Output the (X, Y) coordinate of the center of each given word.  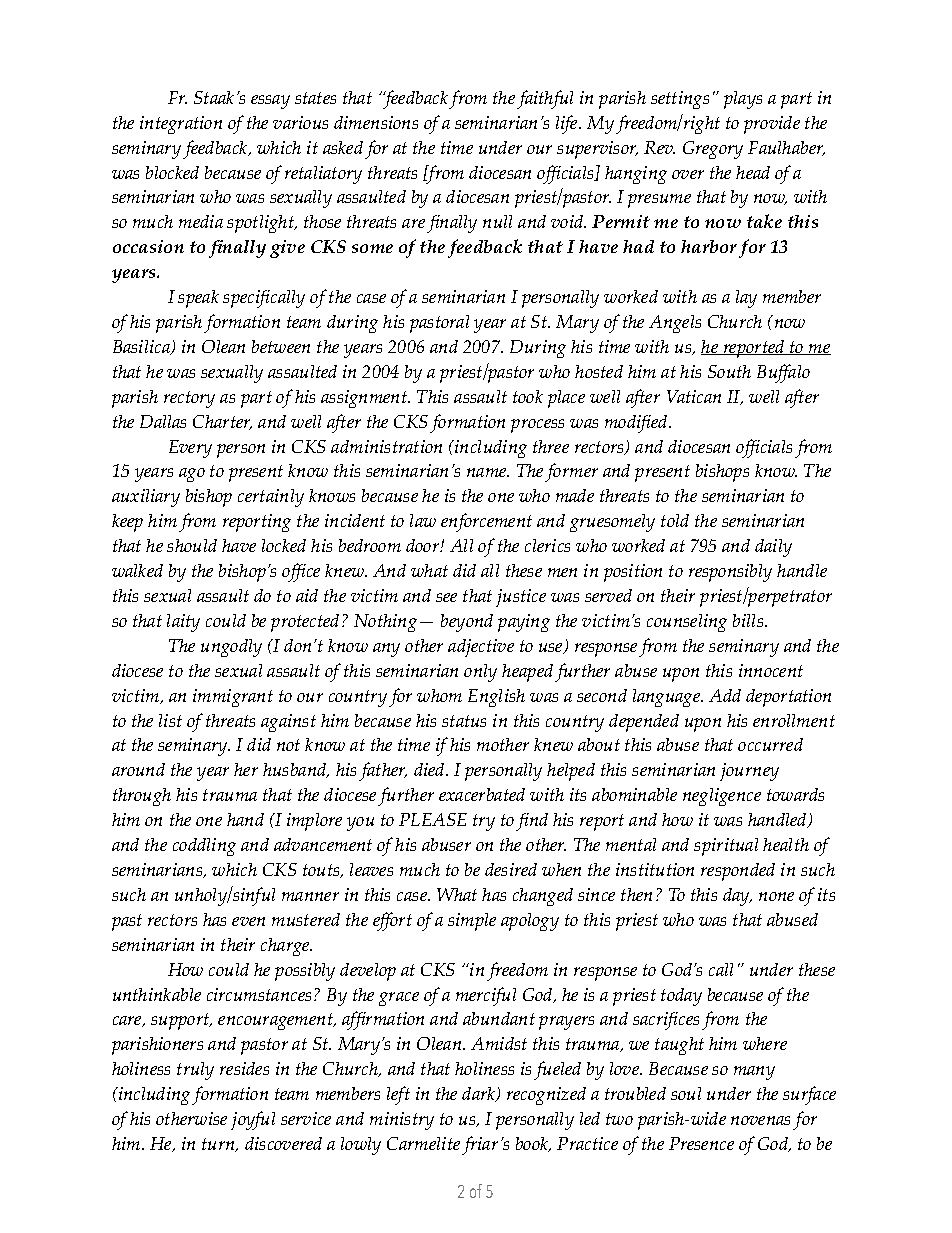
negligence (722, 797)
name (488, 472)
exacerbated (482, 794)
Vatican (694, 396)
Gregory (713, 150)
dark (480, 1094)
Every (190, 449)
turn (220, 1145)
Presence (701, 1143)
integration (181, 125)
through (142, 797)
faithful (545, 99)
